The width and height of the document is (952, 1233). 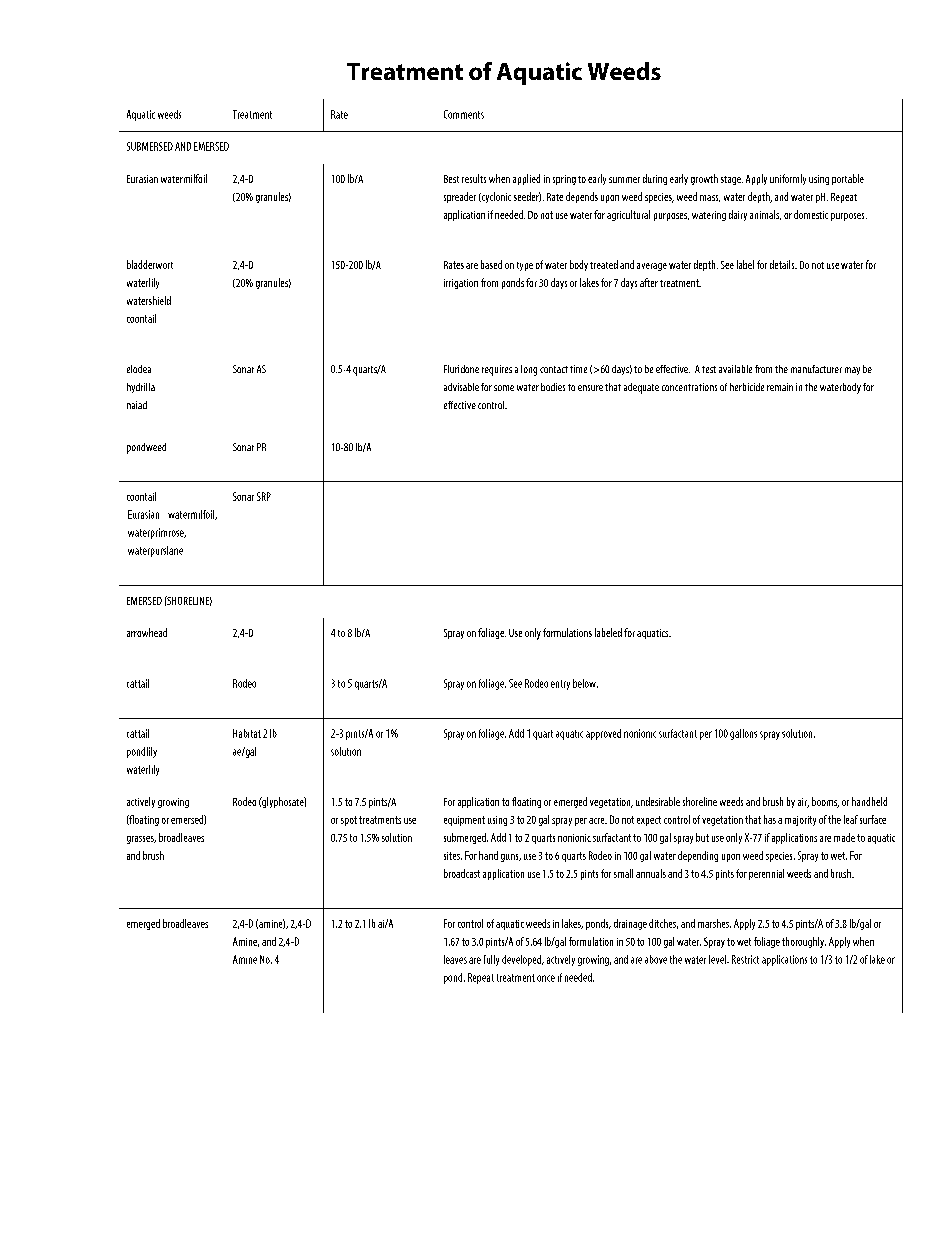 I want to click on approved, so click(x=603, y=734).
